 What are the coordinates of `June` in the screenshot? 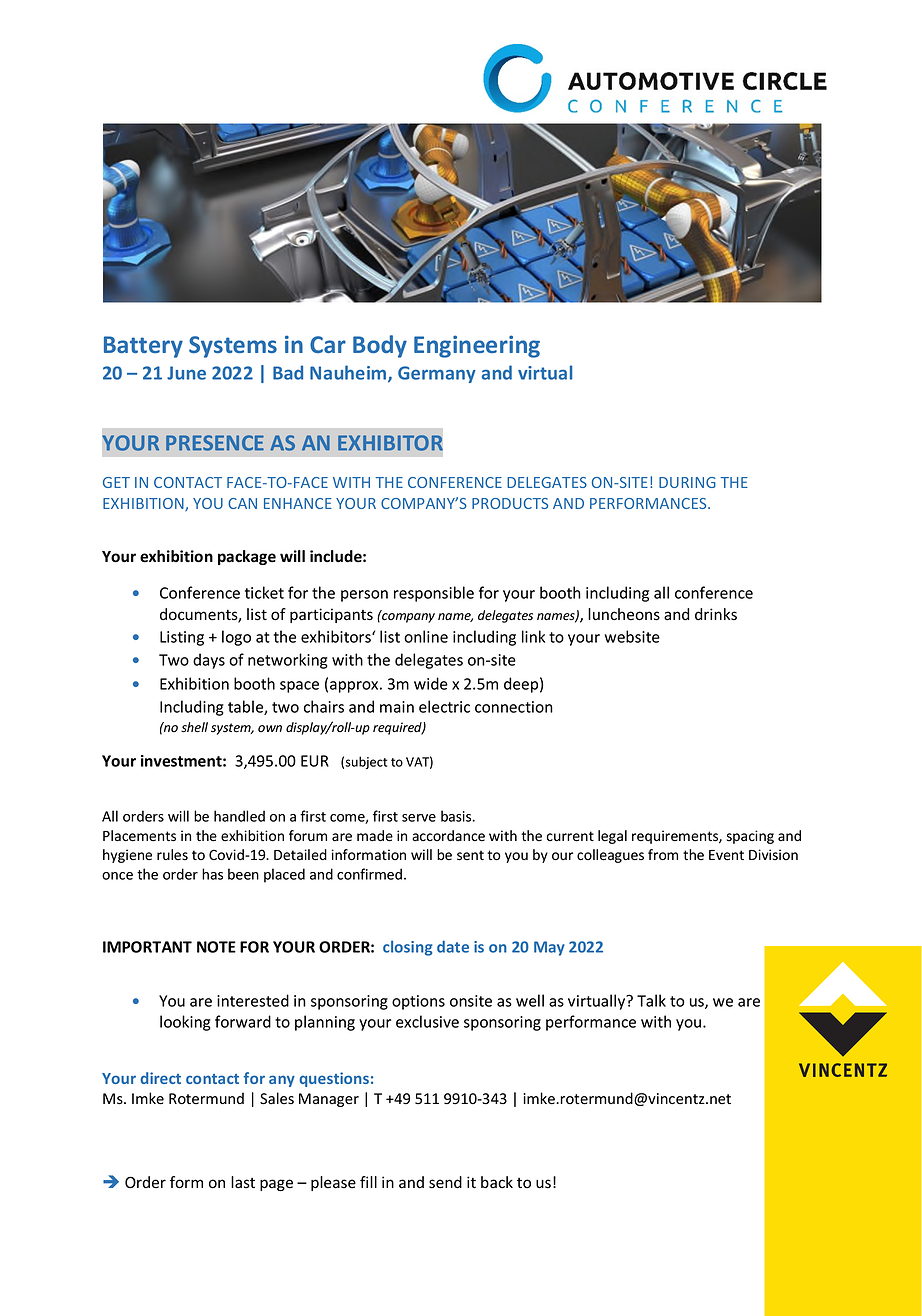 It's located at (186, 373).
